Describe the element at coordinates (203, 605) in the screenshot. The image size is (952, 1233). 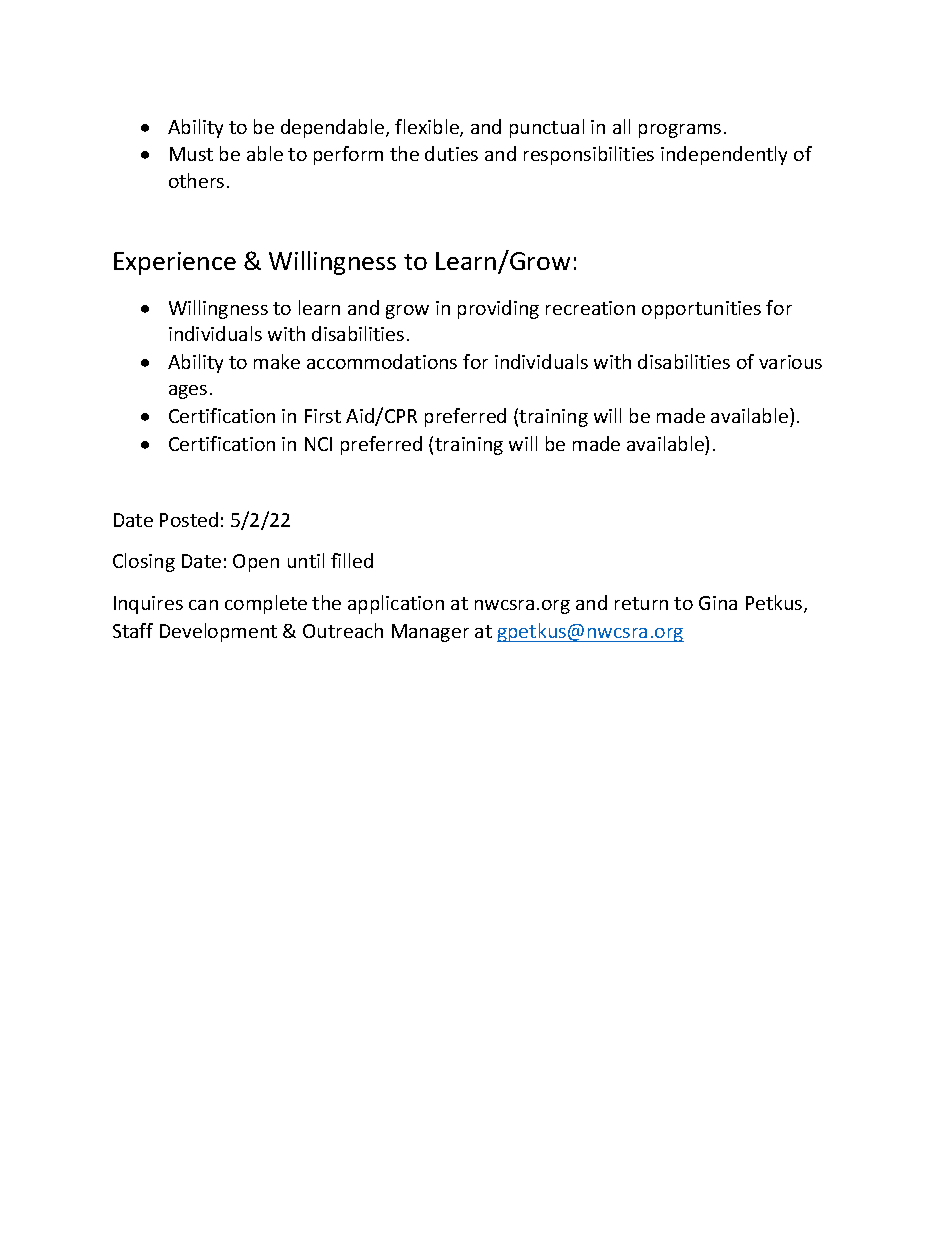
I see `can` at that location.
